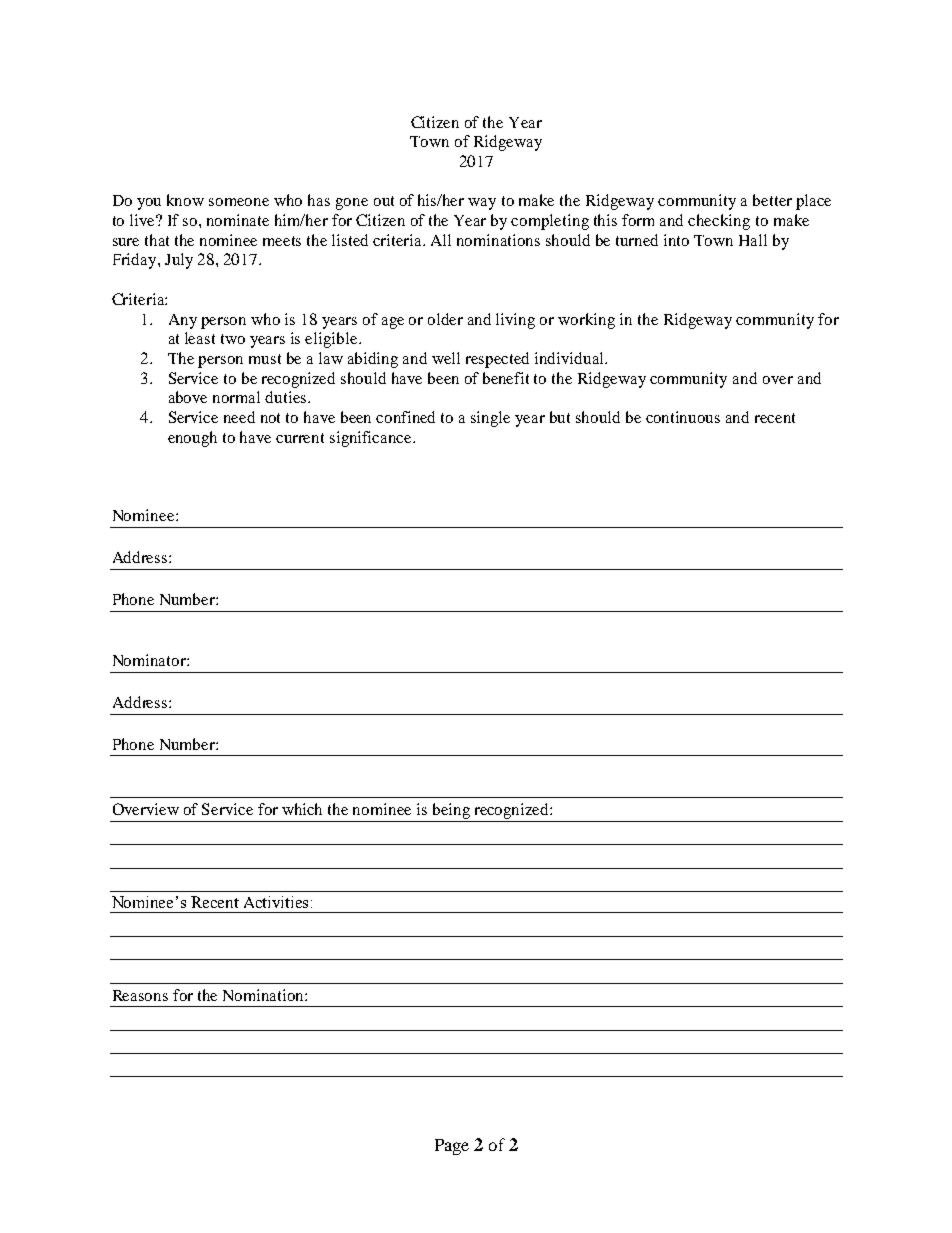 The width and height of the screenshot is (952, 1233). I want to click on completing, so click(550, 222).
